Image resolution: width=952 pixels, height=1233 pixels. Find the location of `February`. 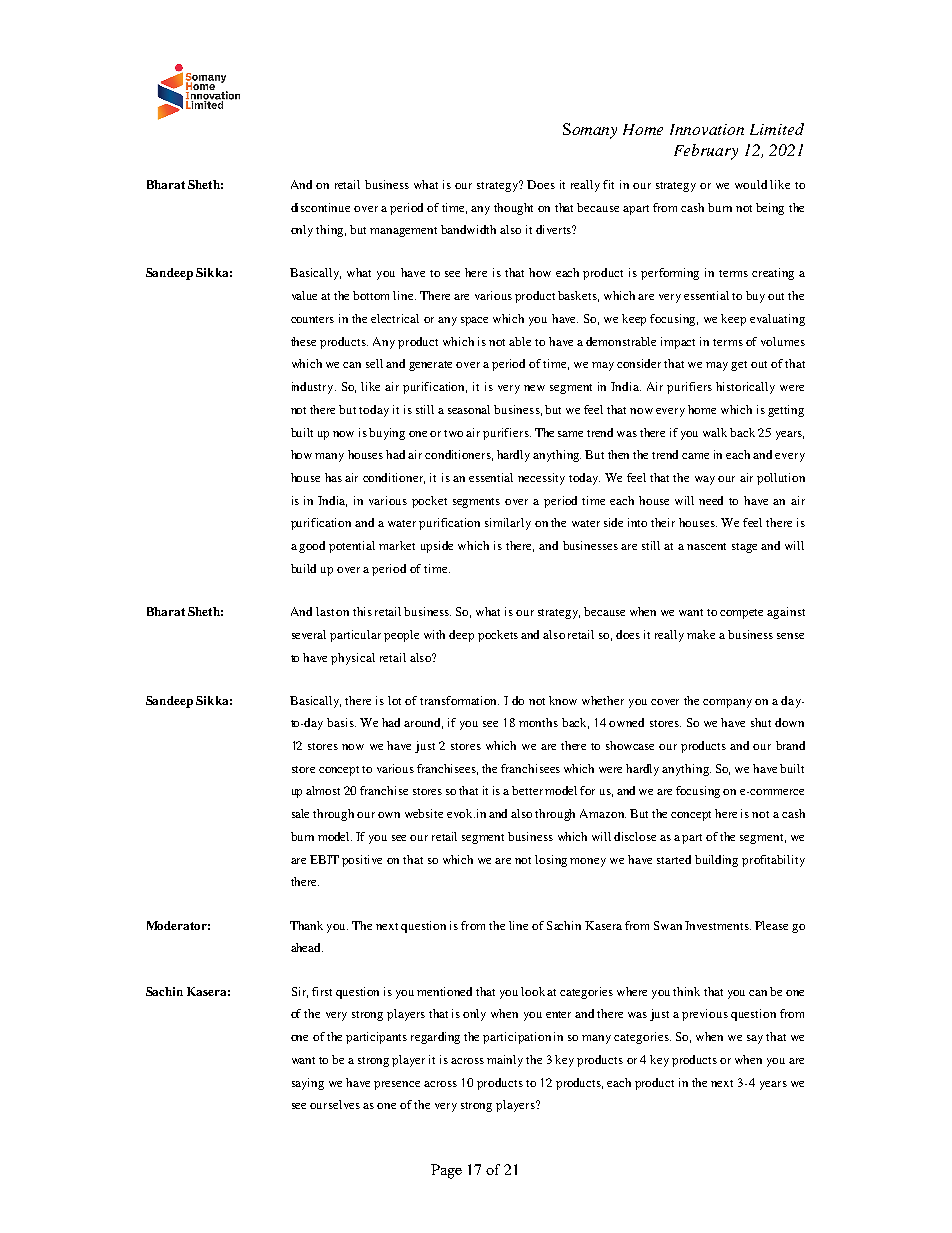

February is located at coordinates (706, 152).
